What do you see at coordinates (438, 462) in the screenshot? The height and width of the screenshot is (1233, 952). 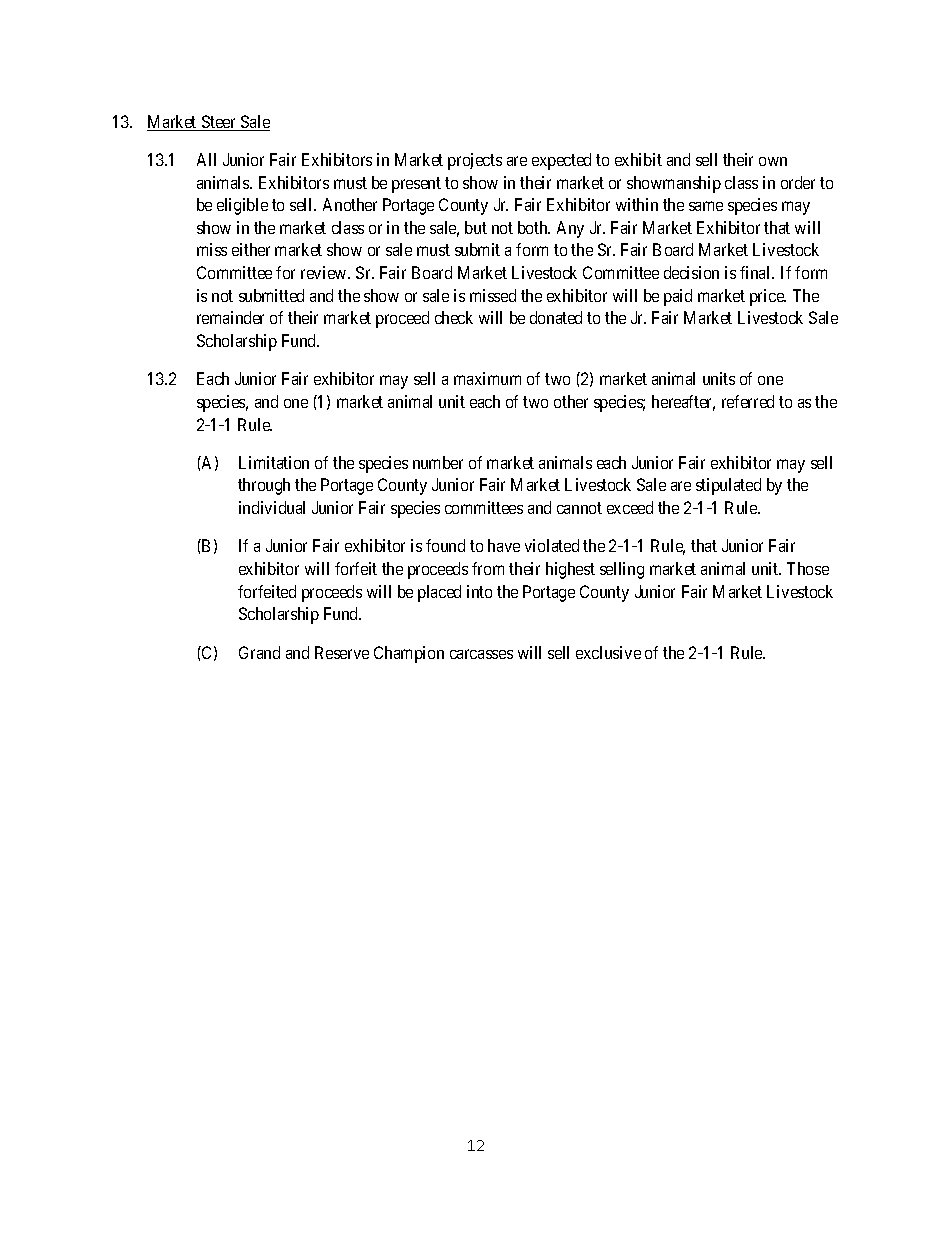 I see `number` at bounding box center [438, 462].
